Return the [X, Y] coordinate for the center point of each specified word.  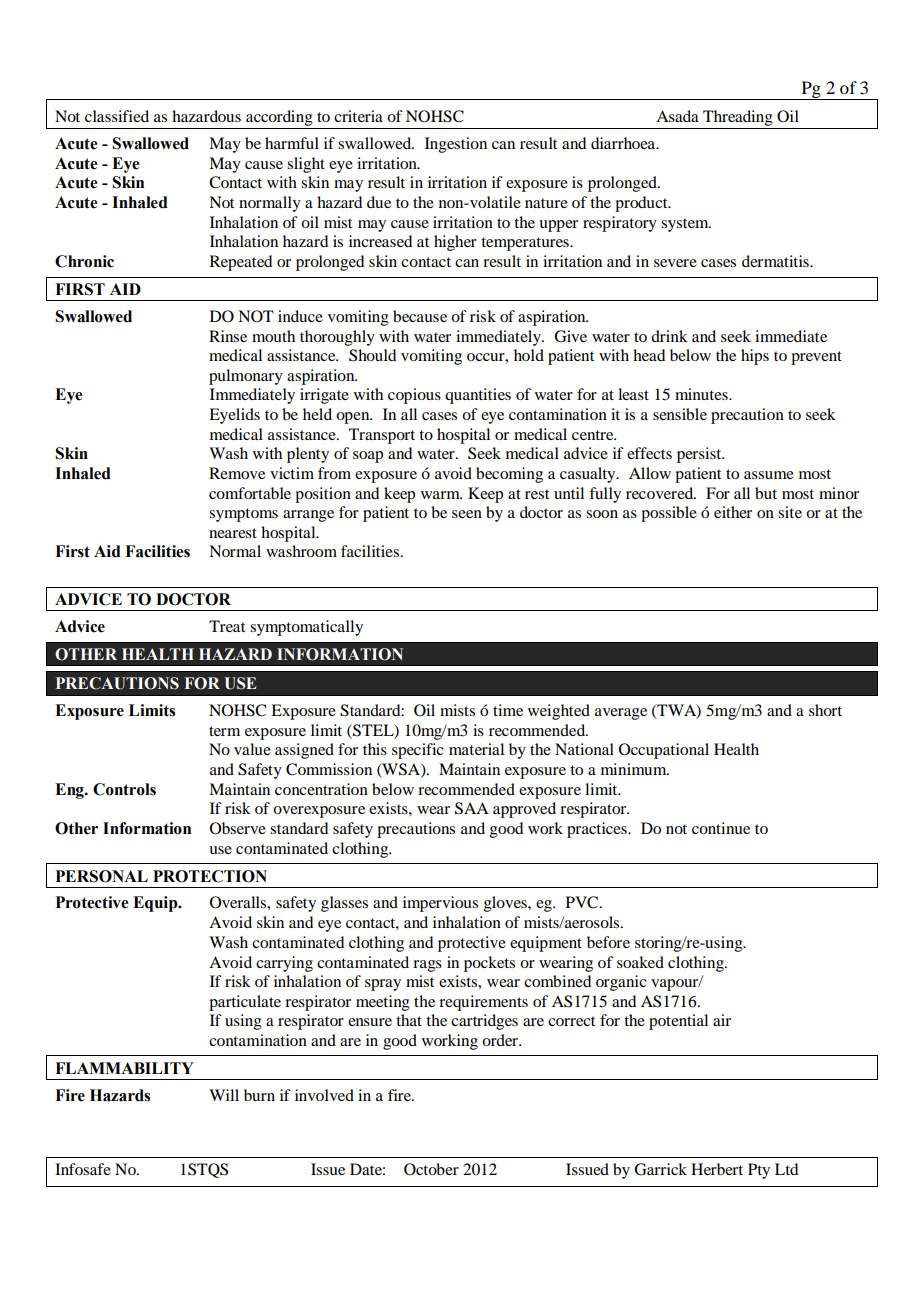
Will [224, 1095]
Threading [738, 118]
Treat [227, 626]
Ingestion [456, 145]
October [431, 1169]
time [508, 710]
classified [117, 116]
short [825, 710]
